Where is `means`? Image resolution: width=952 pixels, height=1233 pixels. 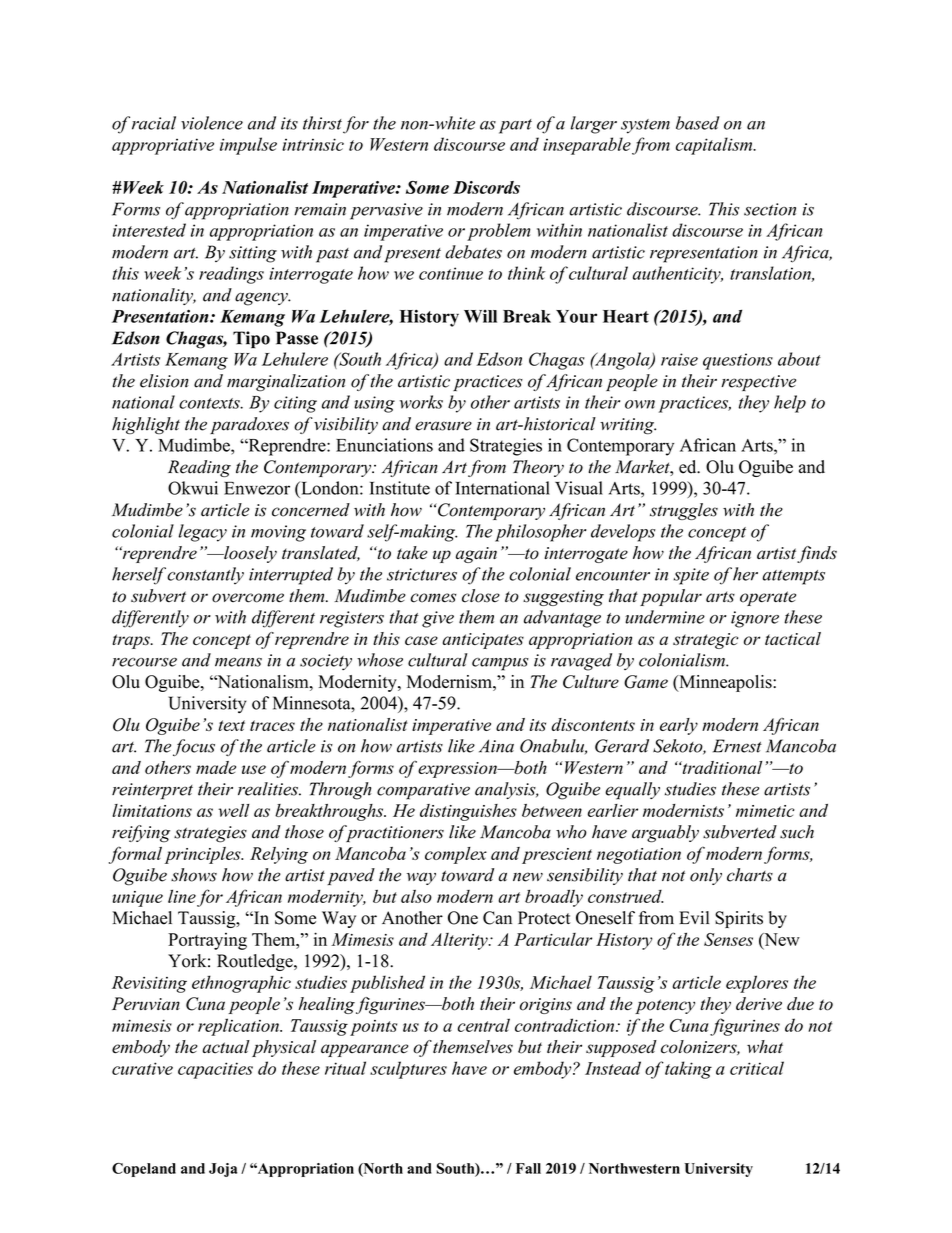 means is located at coordinates (238, 662).
